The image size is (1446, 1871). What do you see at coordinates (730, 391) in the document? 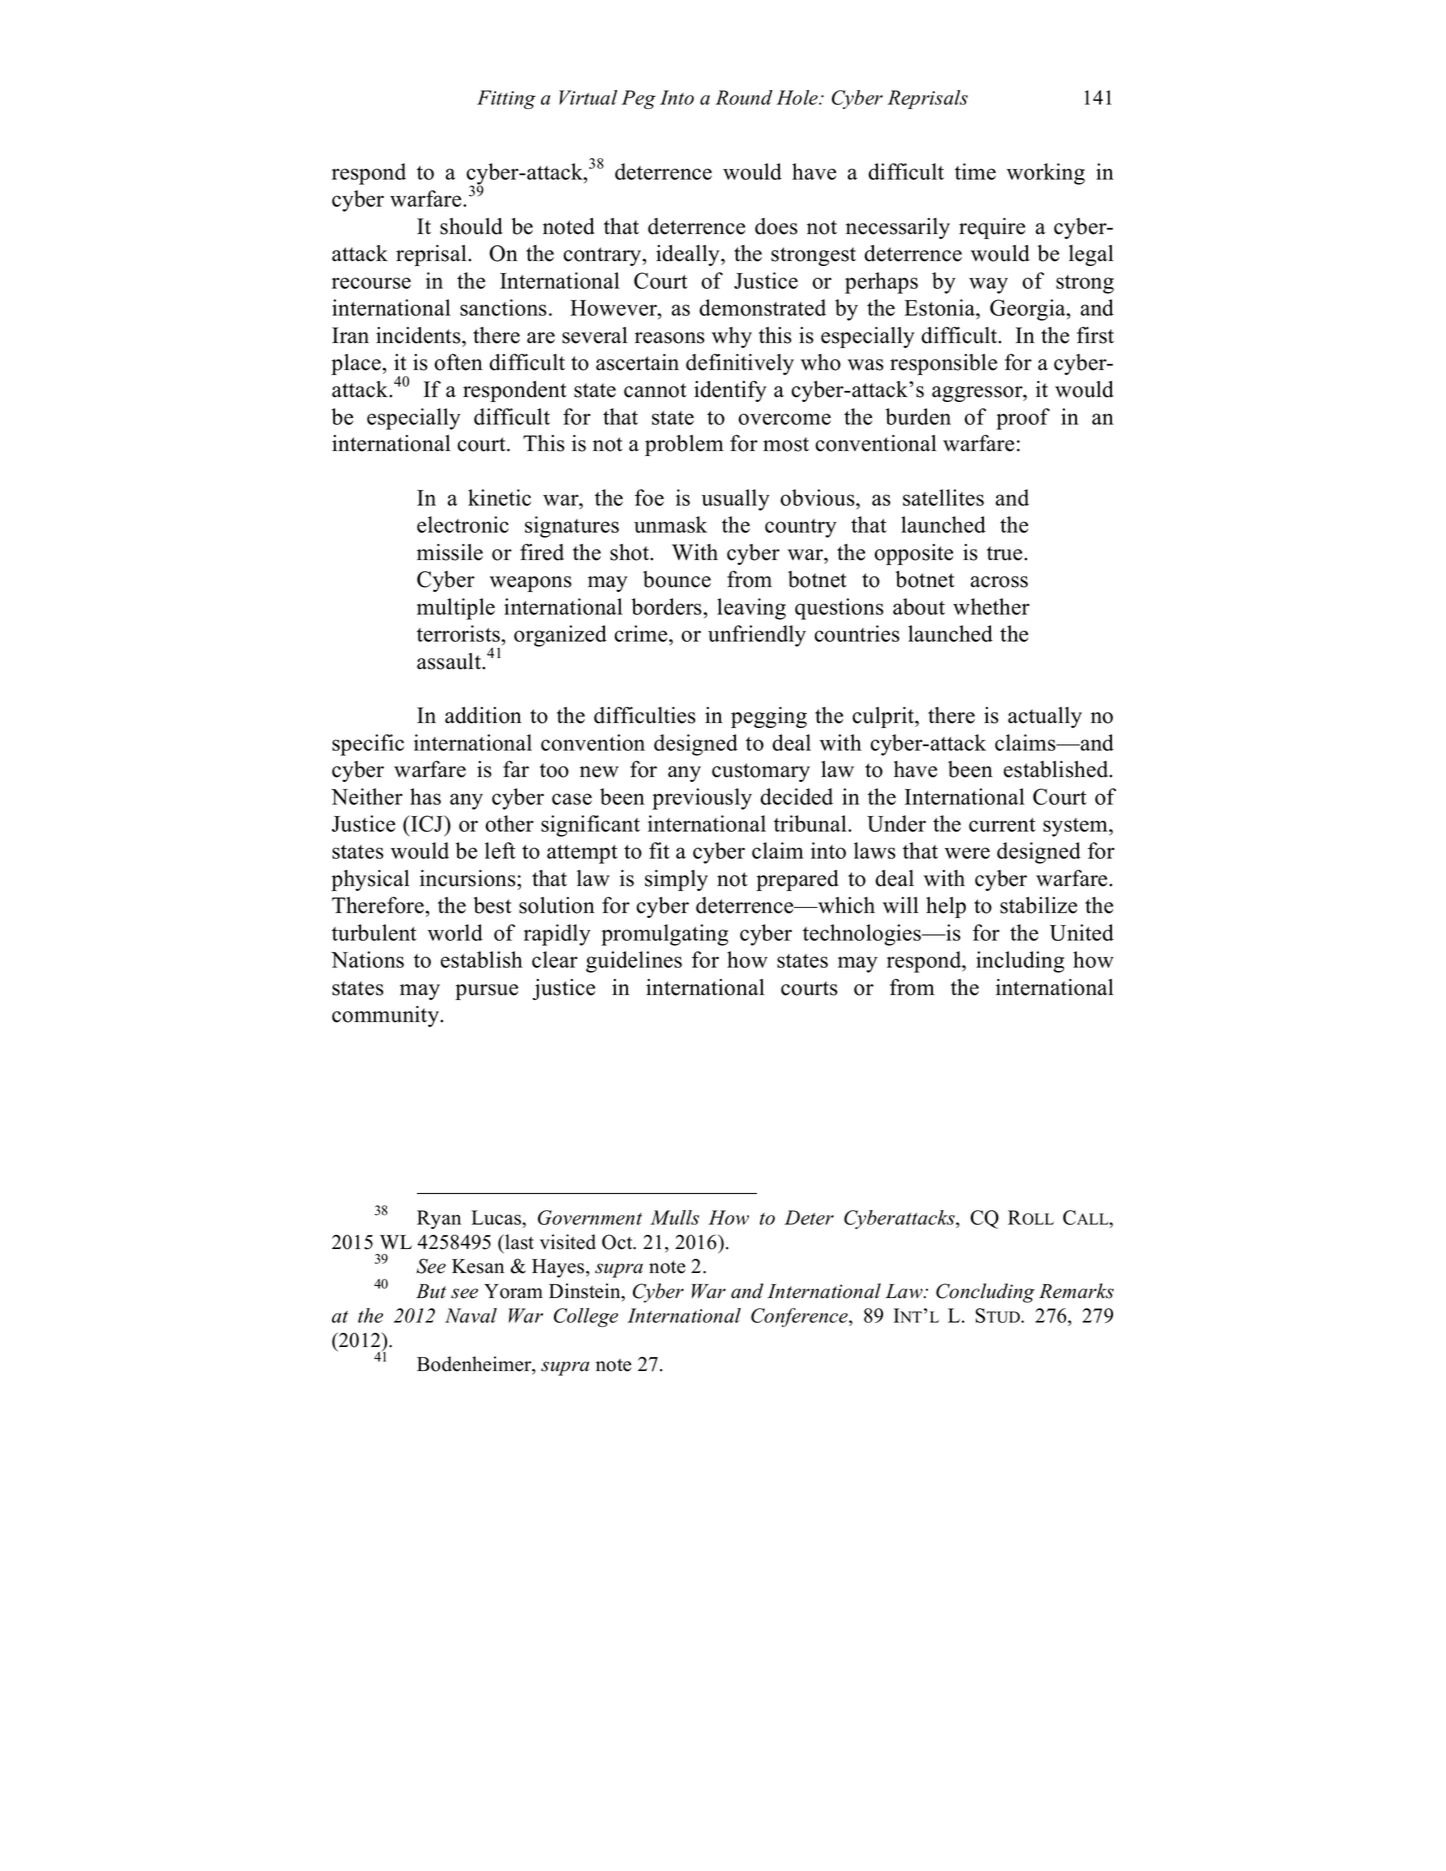
I see `identify` at bounding box center [730, 391].
